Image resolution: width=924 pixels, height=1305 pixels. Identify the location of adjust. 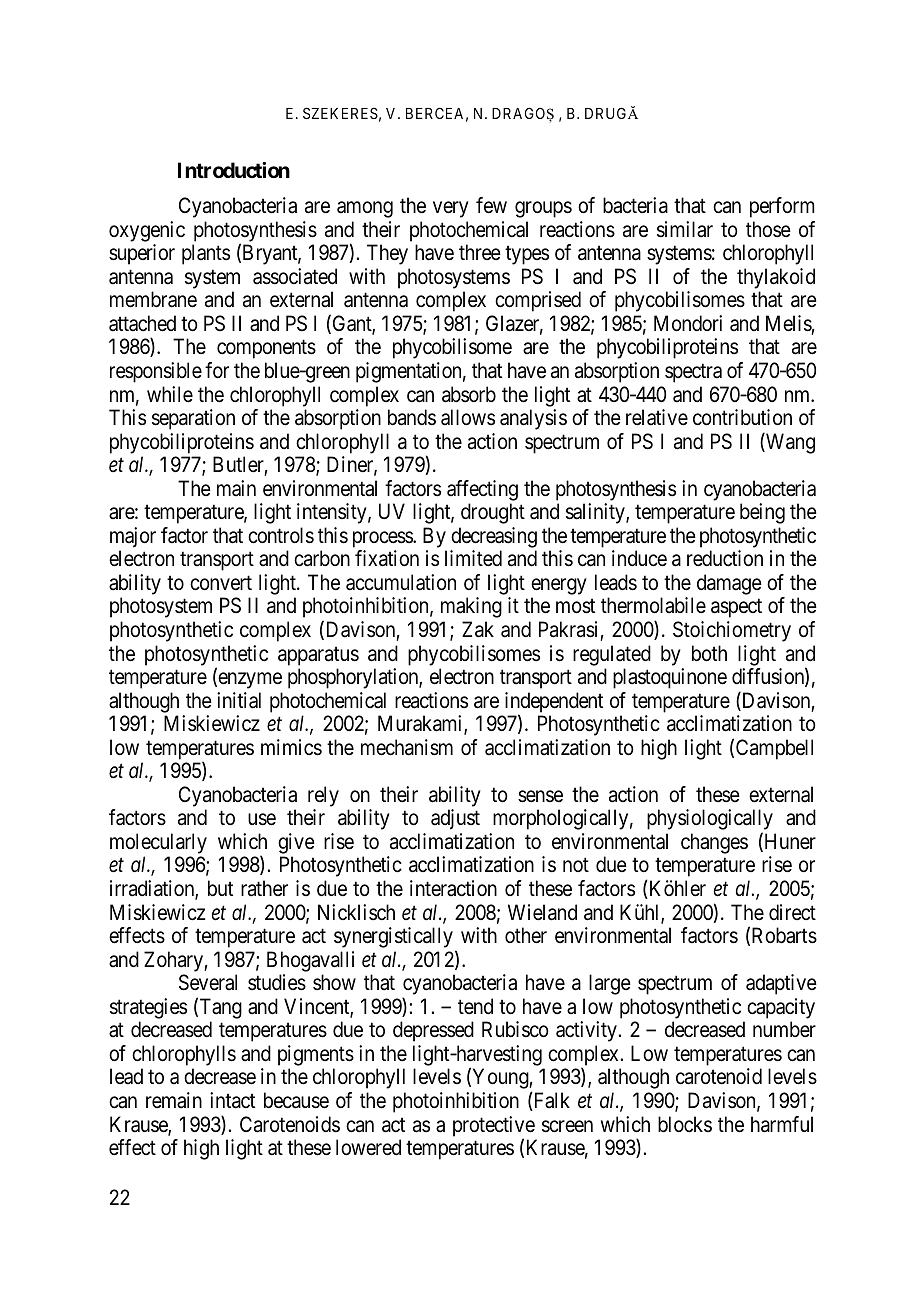
(455, 819).
